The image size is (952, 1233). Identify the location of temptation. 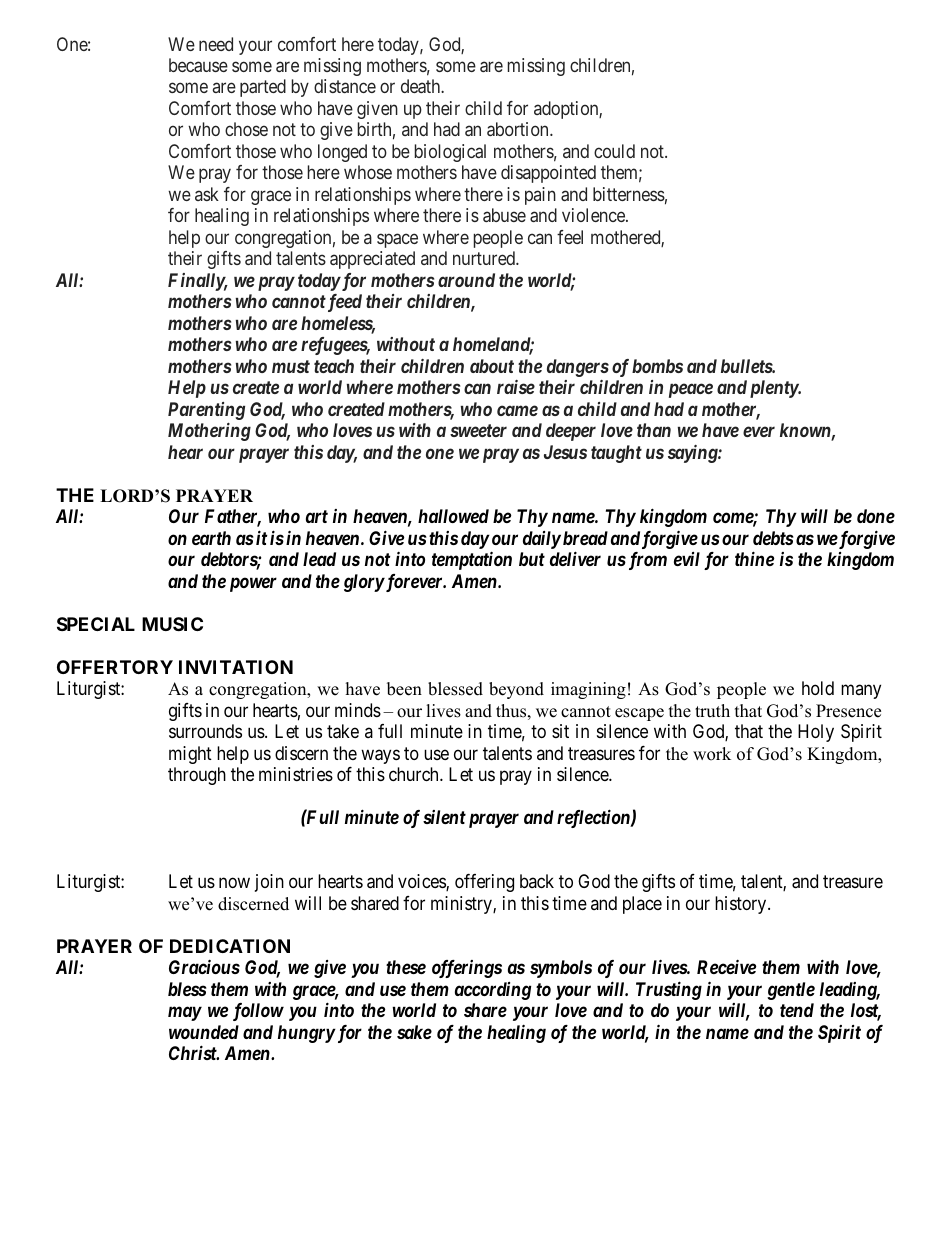
(472, 560).
